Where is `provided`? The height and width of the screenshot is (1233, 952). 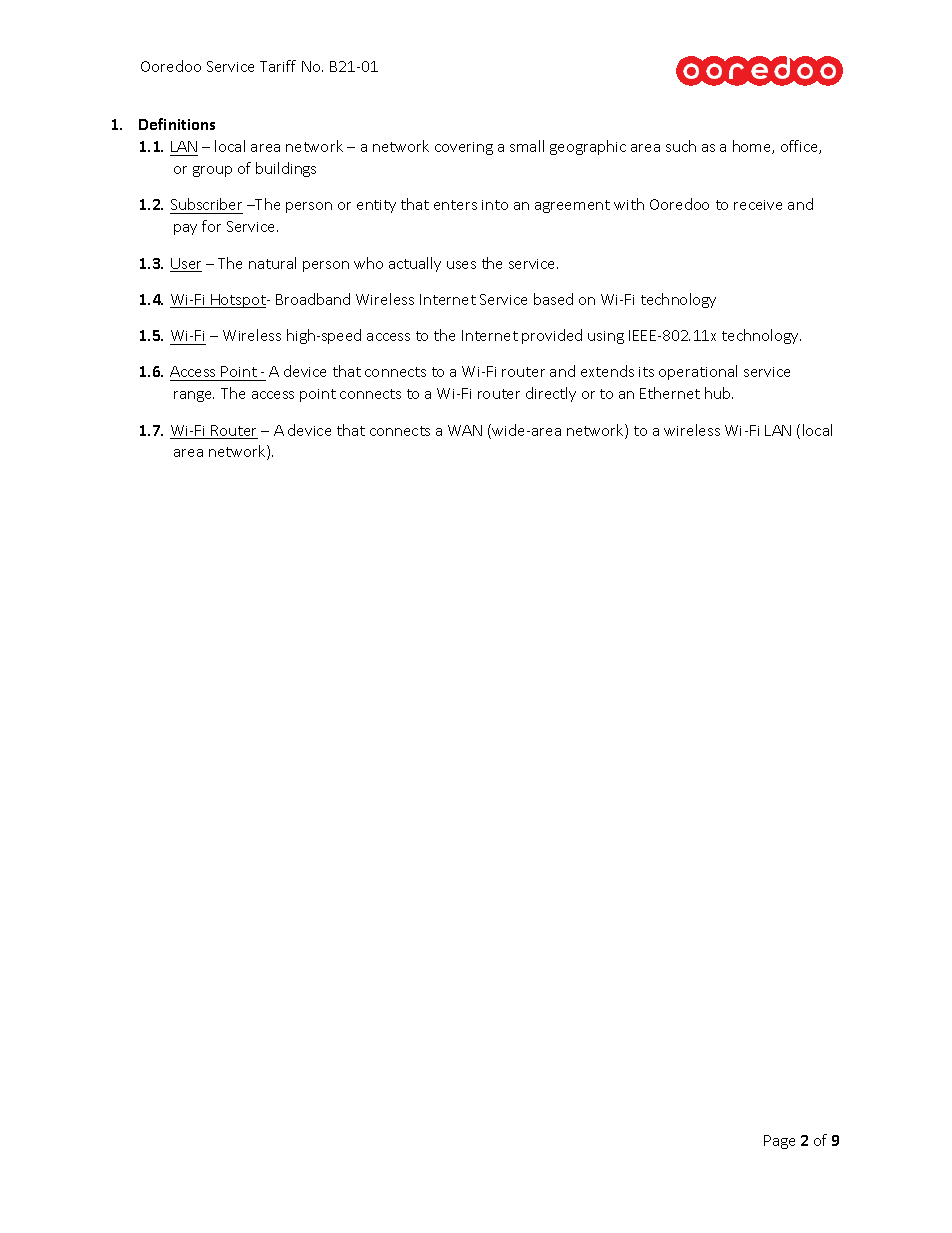 provided is located at coordinates (552, 336).
